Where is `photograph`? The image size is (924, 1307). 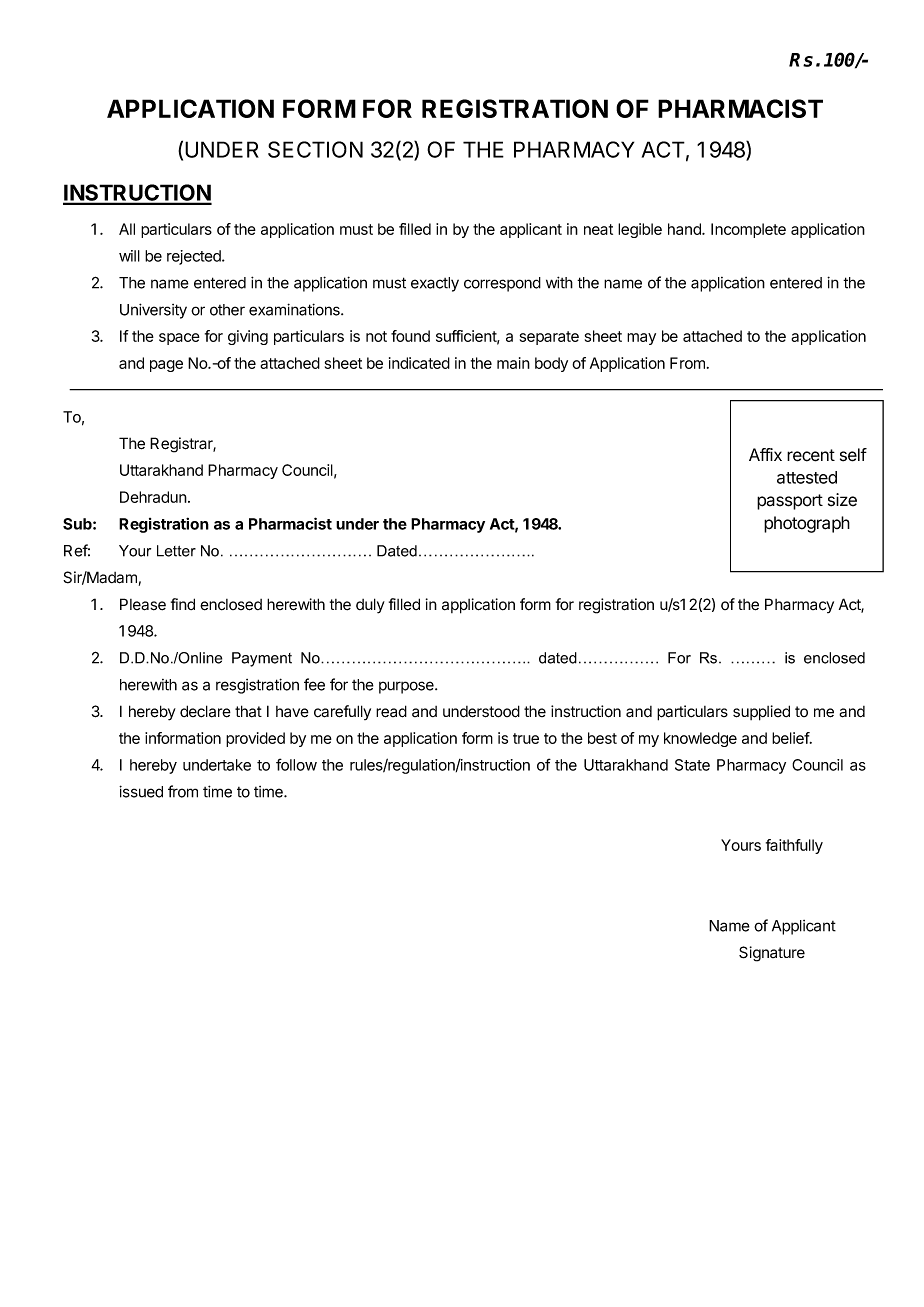 photograph is located at coordinates (807, 524).
